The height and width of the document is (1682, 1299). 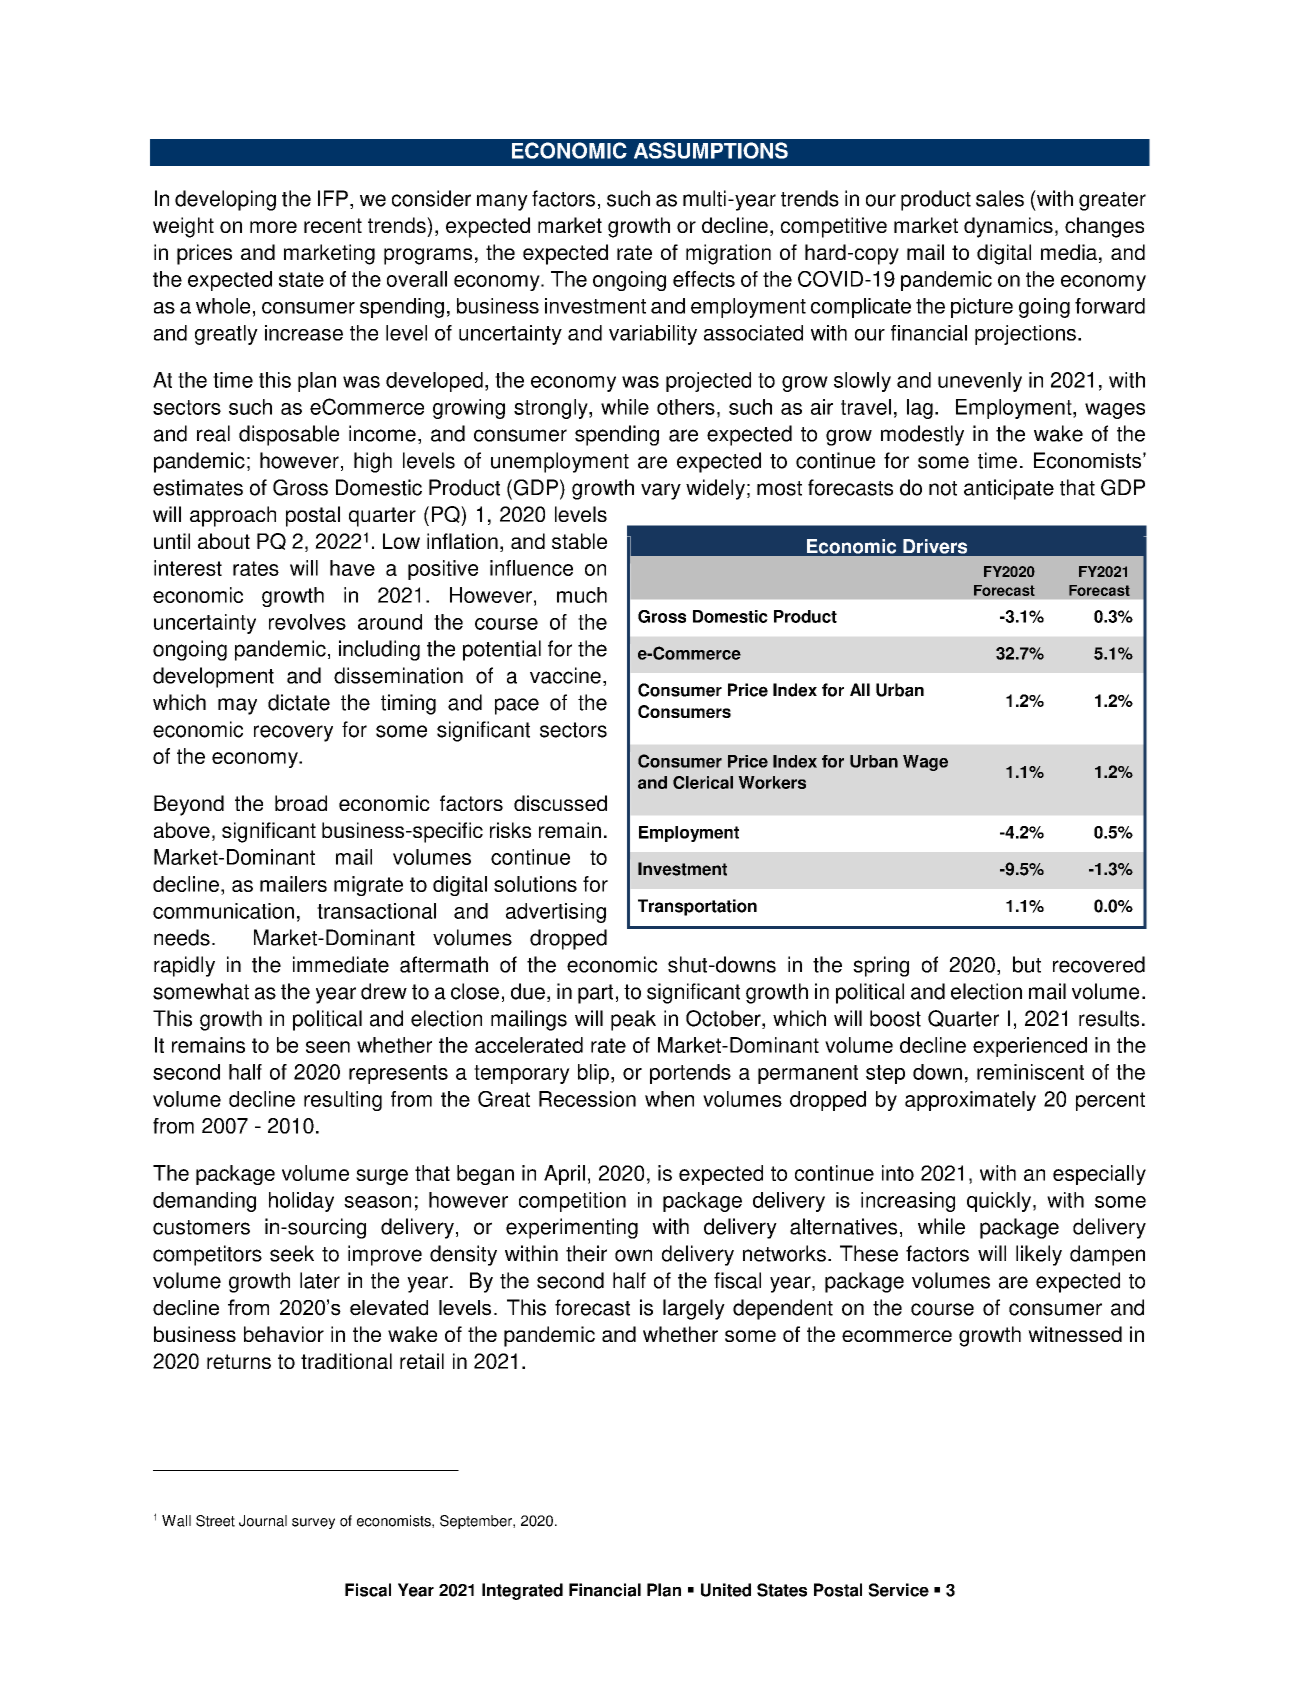 I want to click on sales, so click(x=1000, y=198).
